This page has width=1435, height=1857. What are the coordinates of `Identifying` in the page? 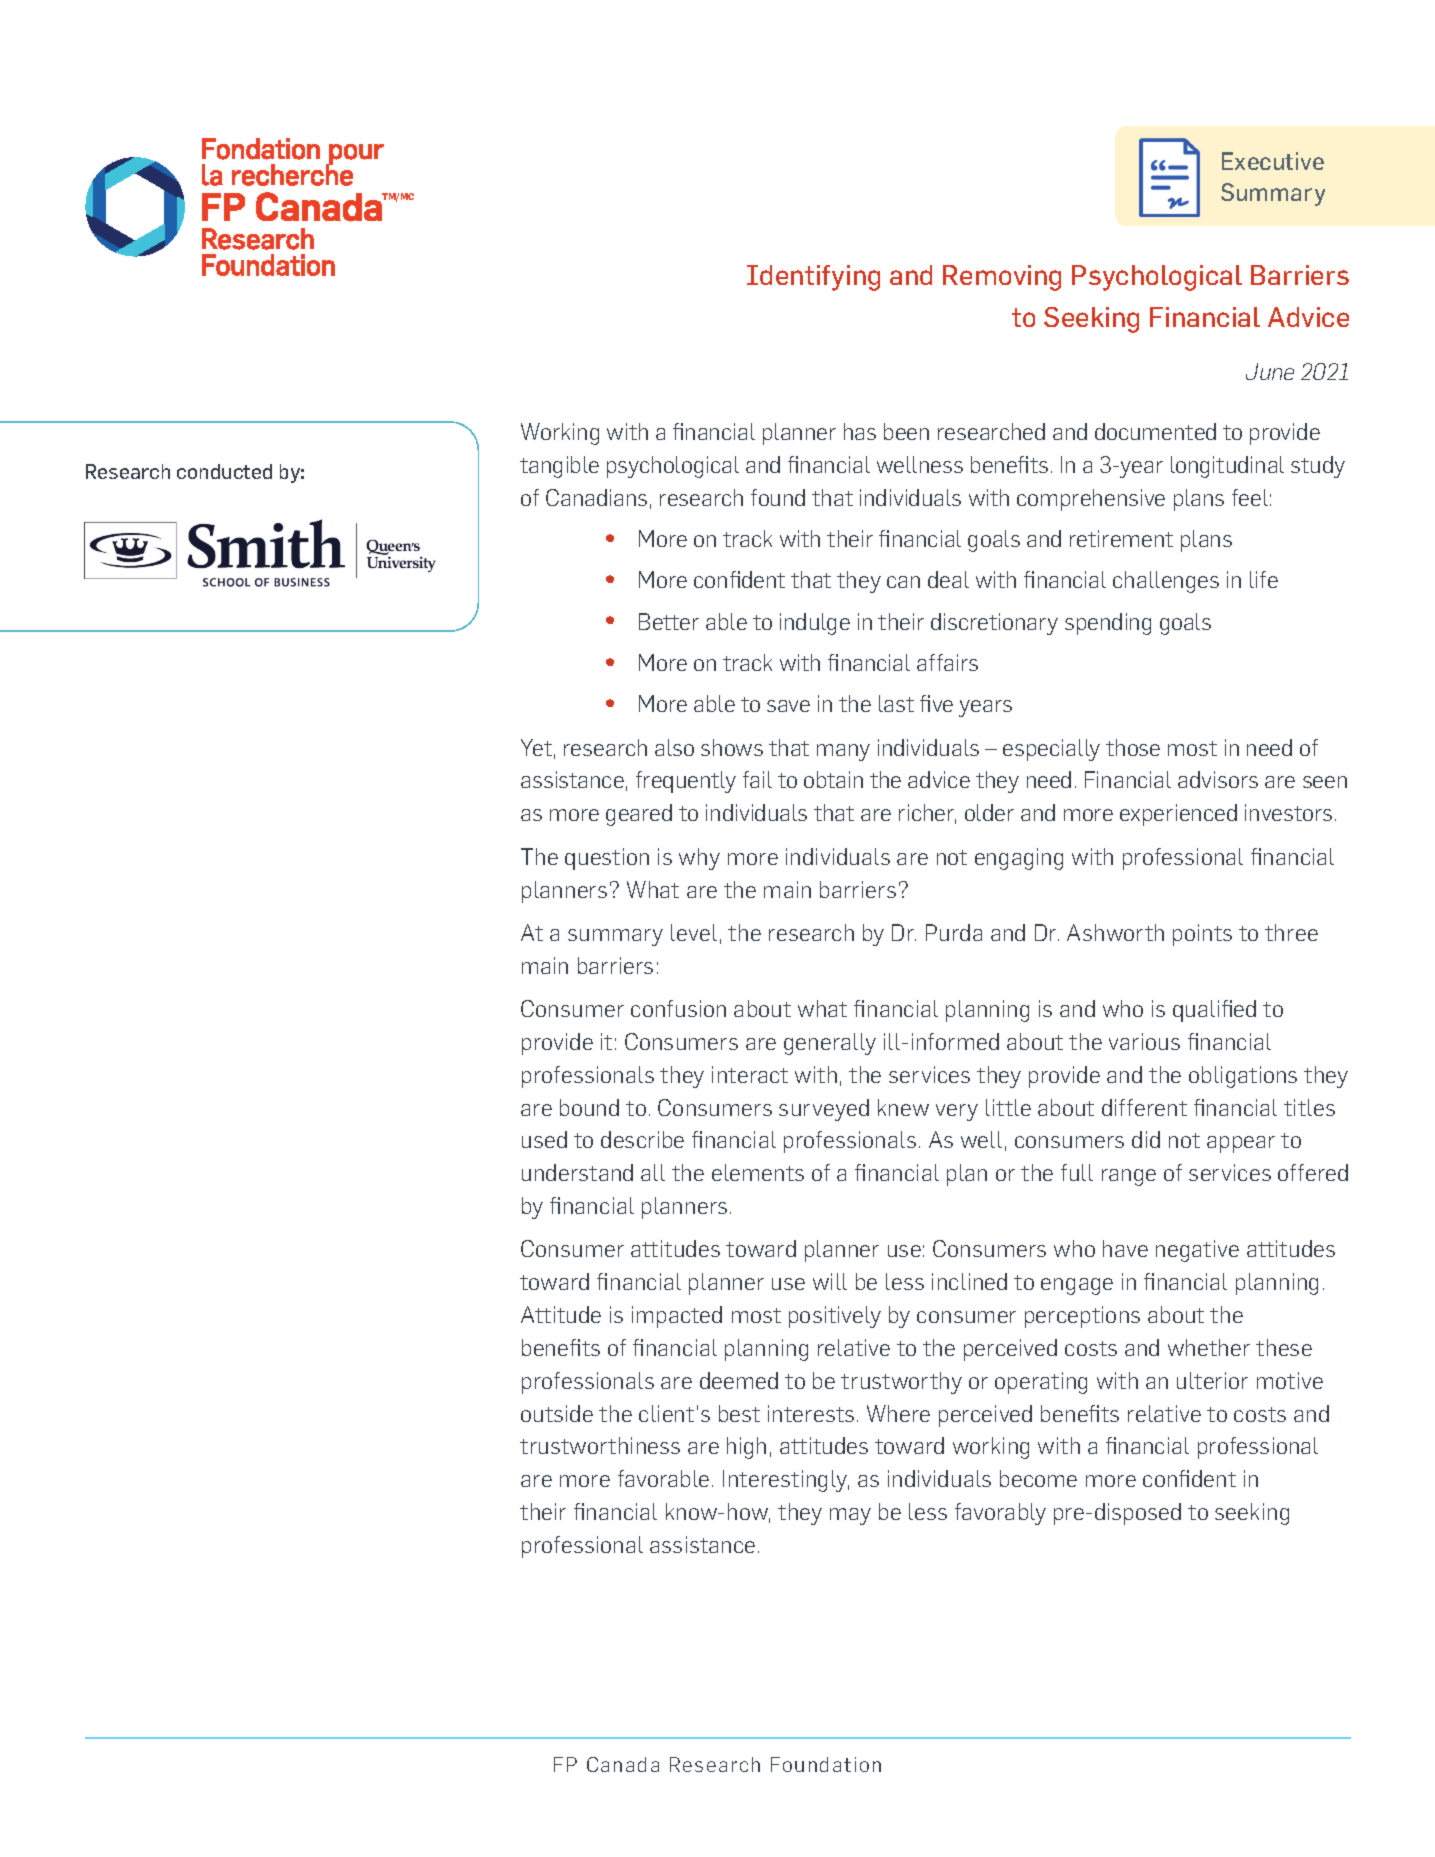 It's located at (813, 278).
